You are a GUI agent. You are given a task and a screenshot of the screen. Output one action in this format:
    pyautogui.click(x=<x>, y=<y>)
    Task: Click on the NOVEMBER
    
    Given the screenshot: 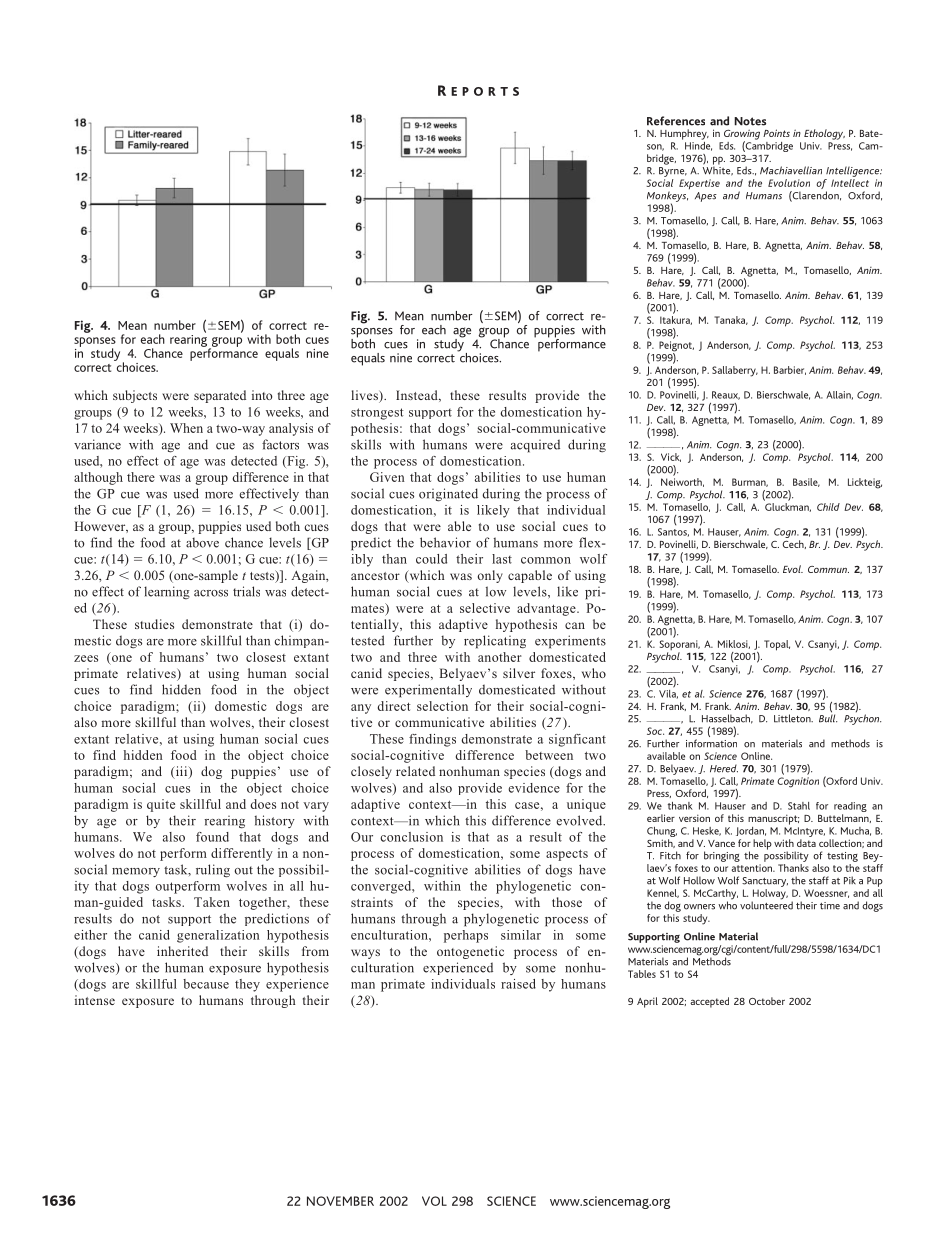 What is the action you would take?
    pyautogui.click(x=340, y=1201)
